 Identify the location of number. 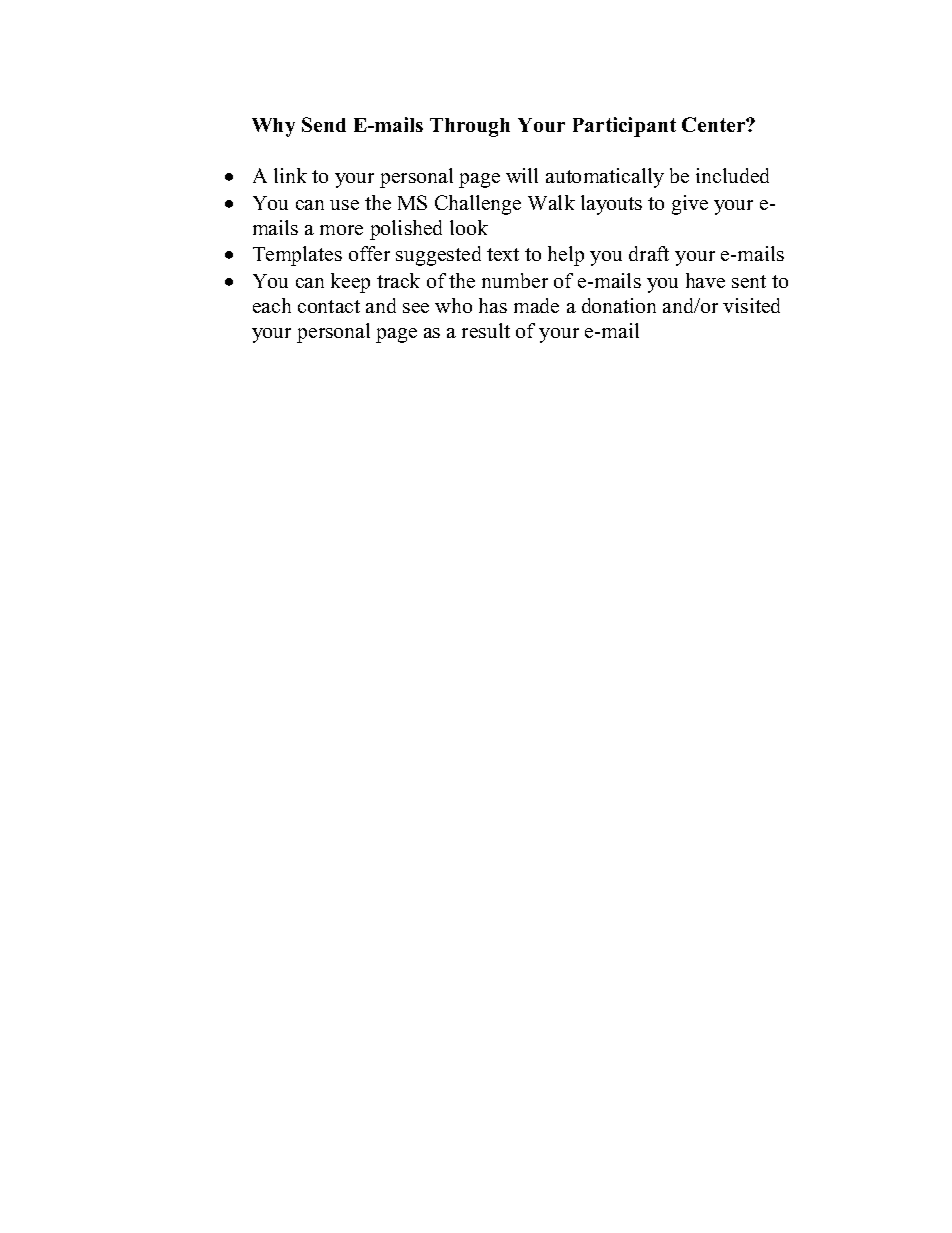
(515, 280).
